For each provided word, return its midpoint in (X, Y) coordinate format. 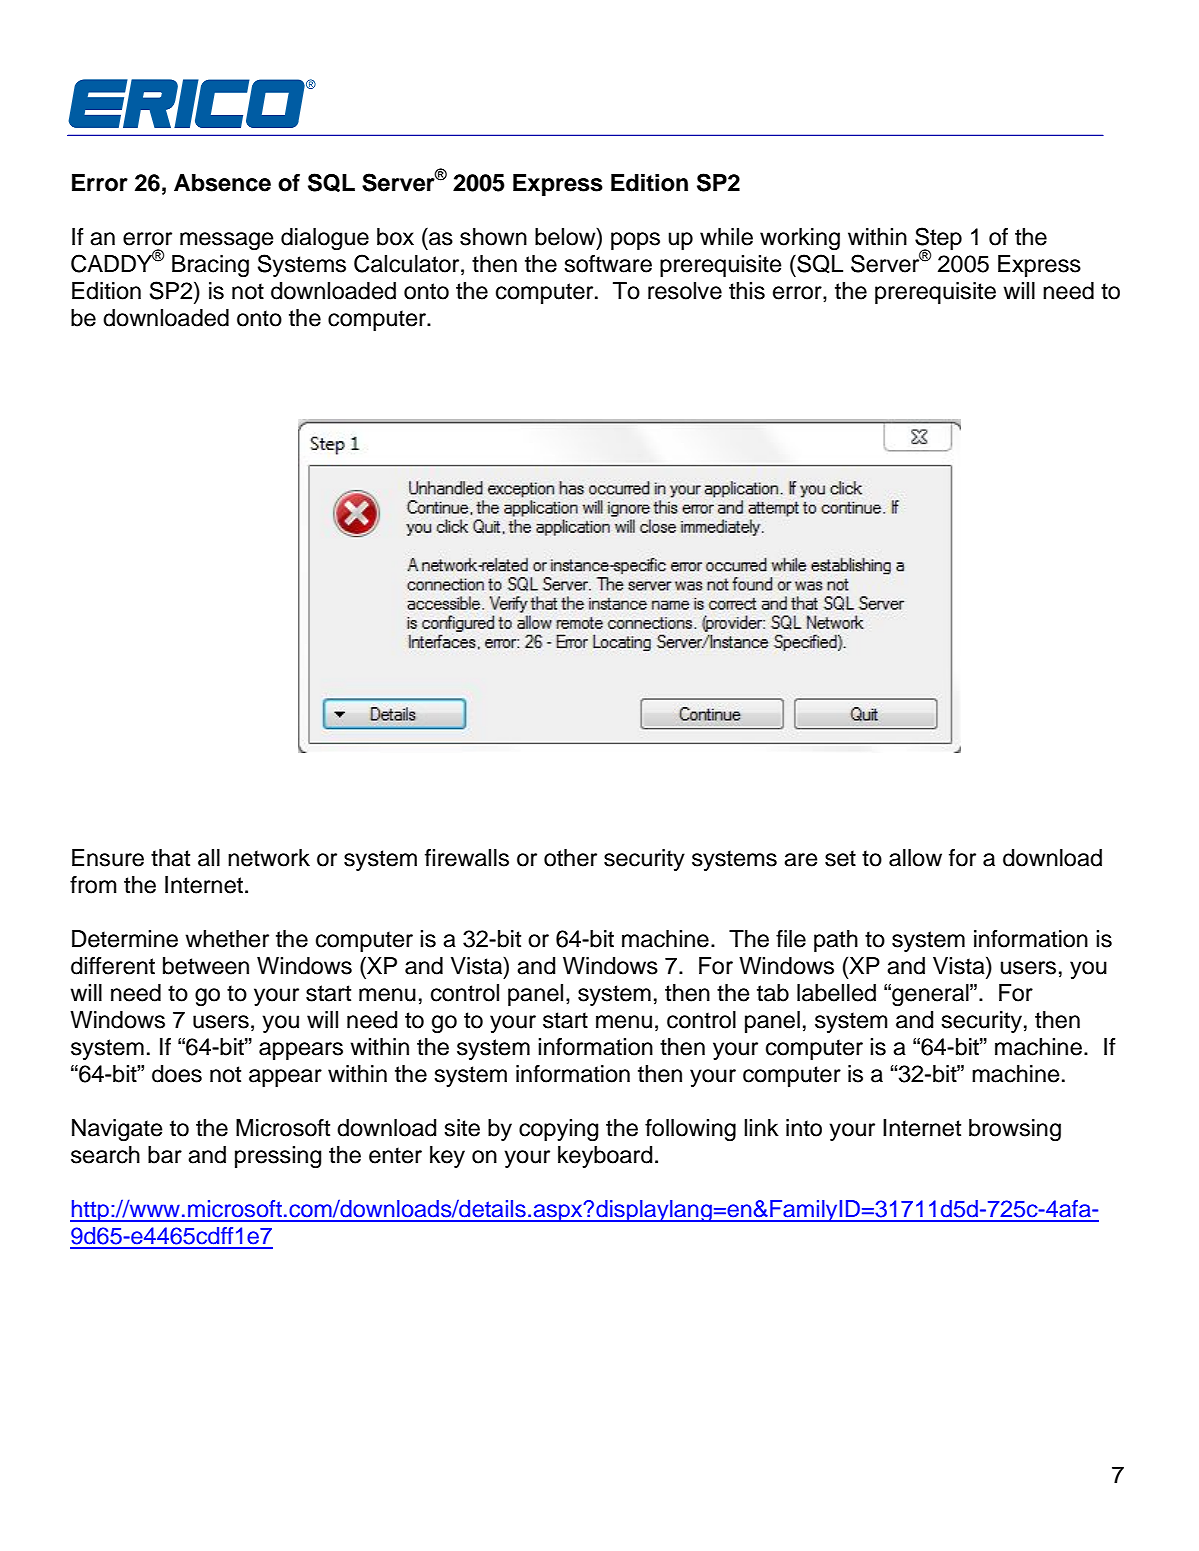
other (570, 858)
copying (558, 1130)
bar (165, 1155)
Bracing (210, 266)
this (747, 291)
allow (915, 858)
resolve (685, 291)
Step (938, 239)
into (804, 1128)
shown (493, 237)
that (170, 858)
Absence (222, 183)
